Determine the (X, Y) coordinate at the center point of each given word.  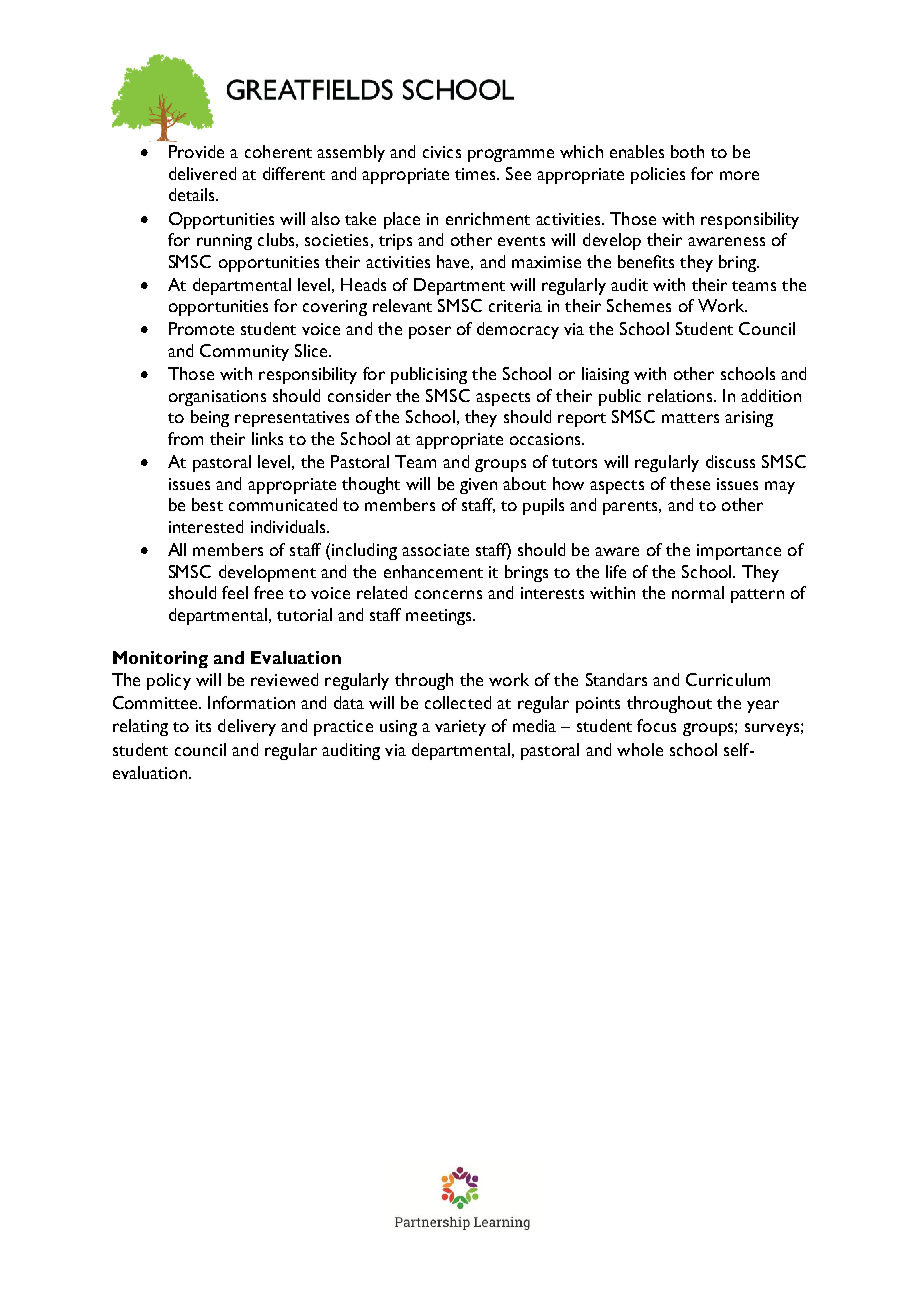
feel (235, 592)
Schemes (639, 305)
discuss (730, 461)
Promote (201, 328)
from (185, 438)
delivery (247, 727)
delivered (202, 173)
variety (460, 728)
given (478, 486)
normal (698, 592)
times (476, 174)
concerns (448, 594)
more (739, 175)
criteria (515, 306)
